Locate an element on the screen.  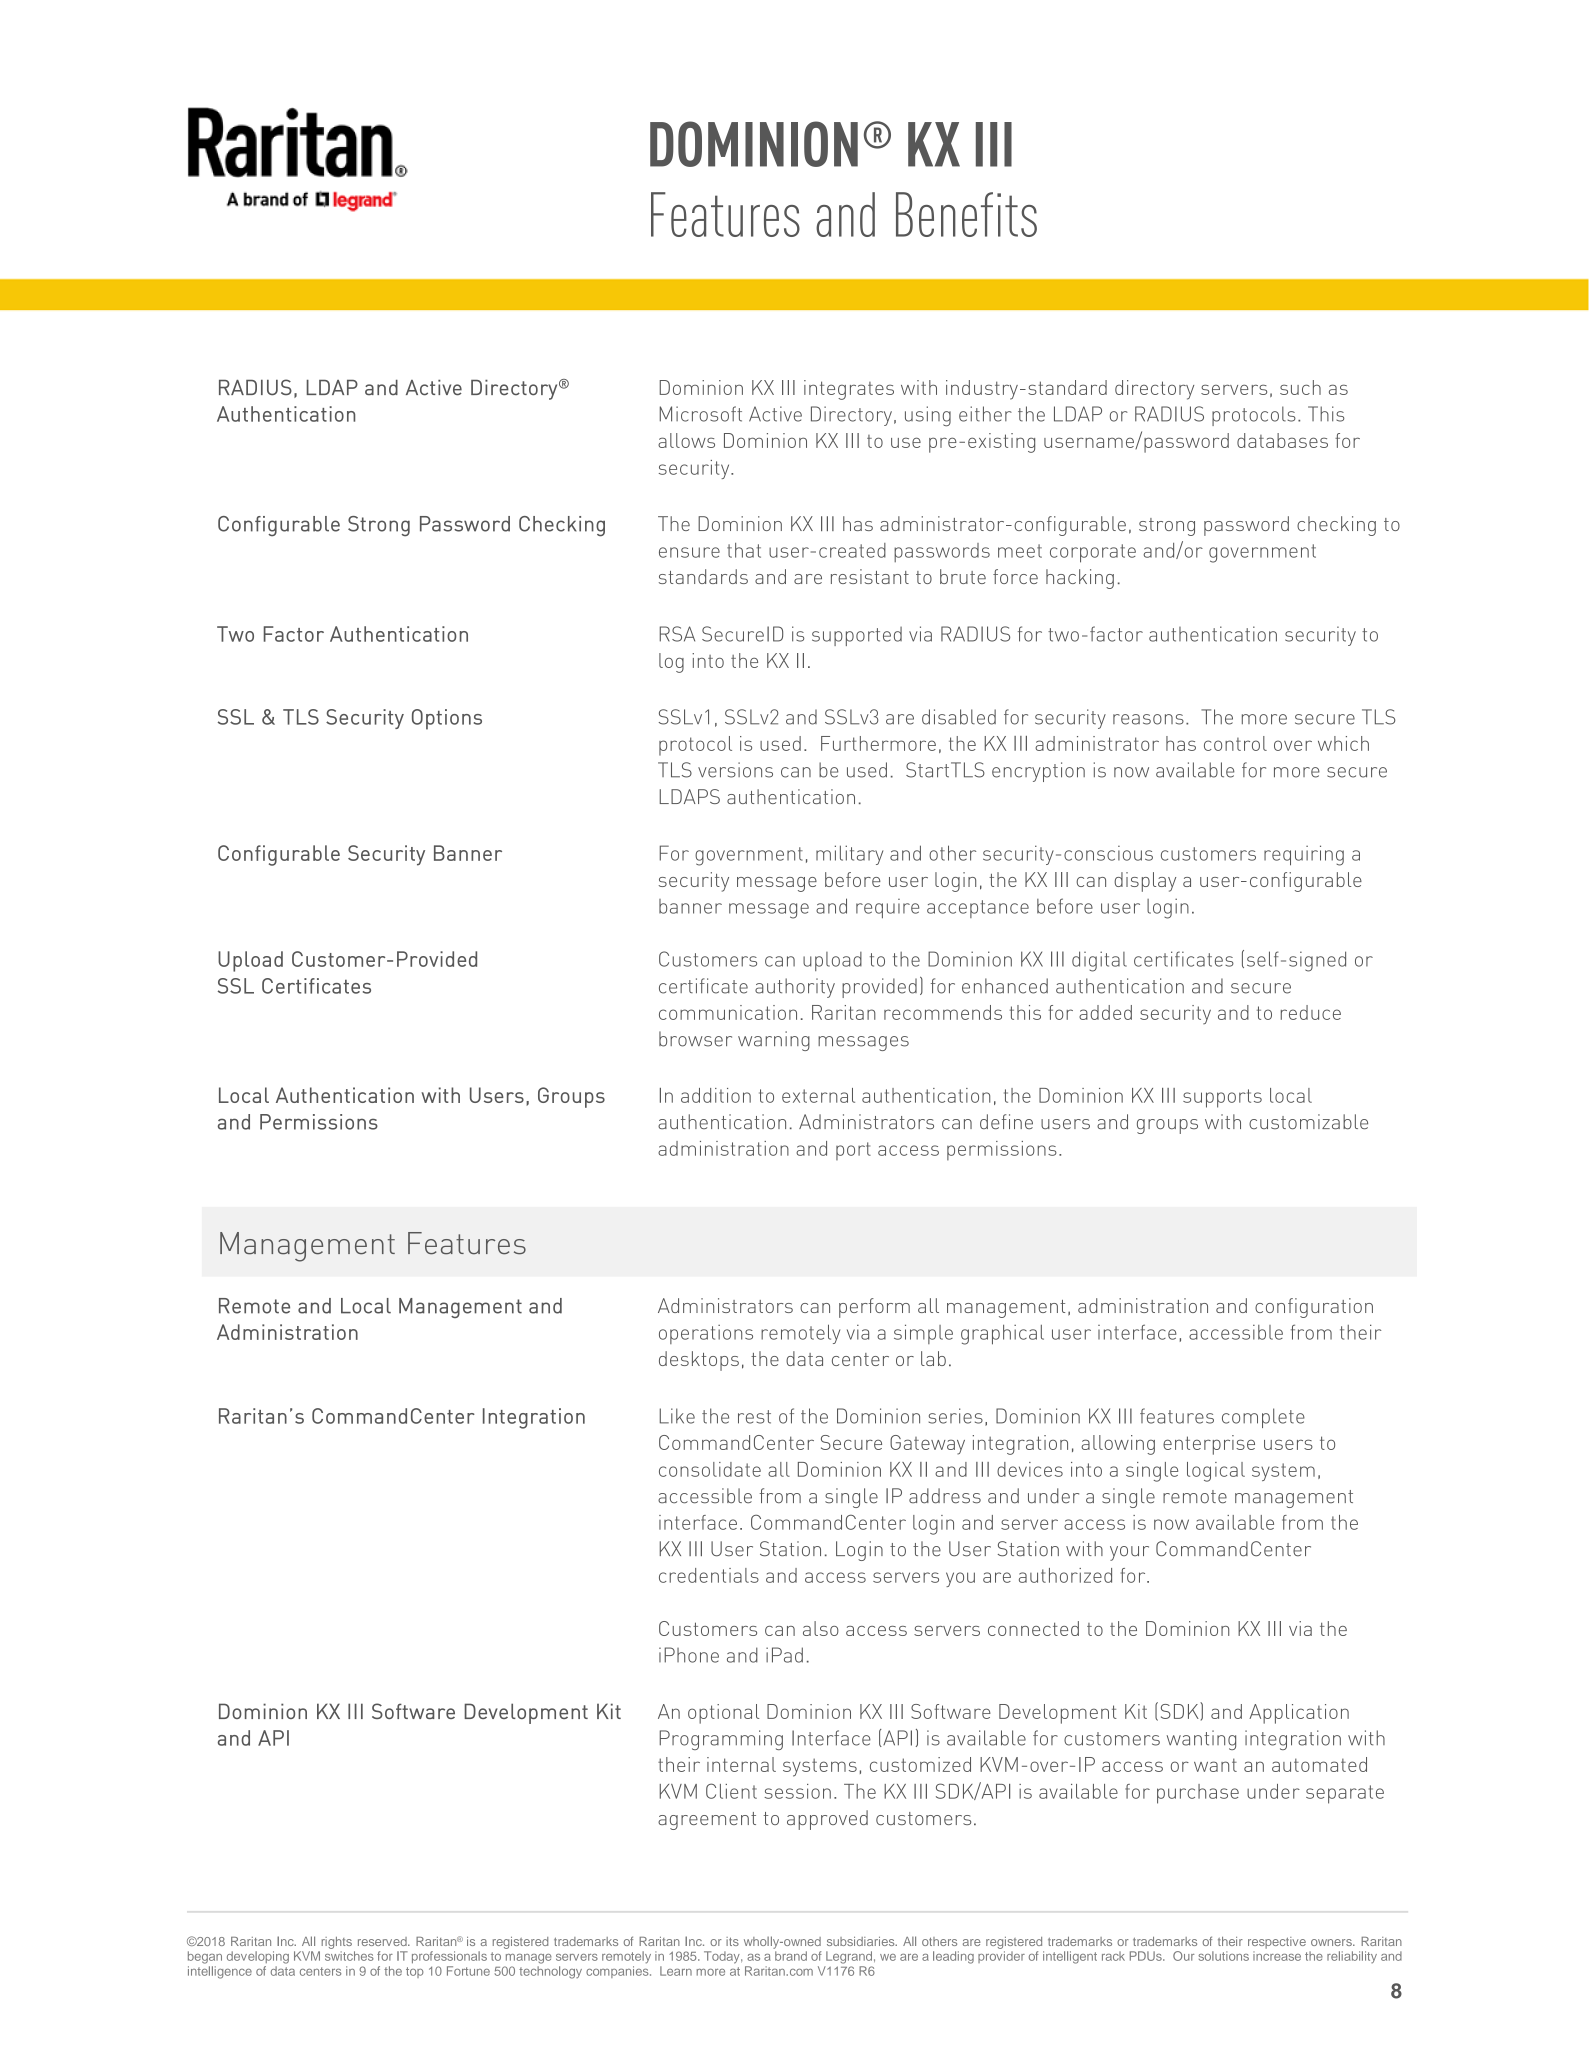
Like is located at coordinates (677, 1416).
